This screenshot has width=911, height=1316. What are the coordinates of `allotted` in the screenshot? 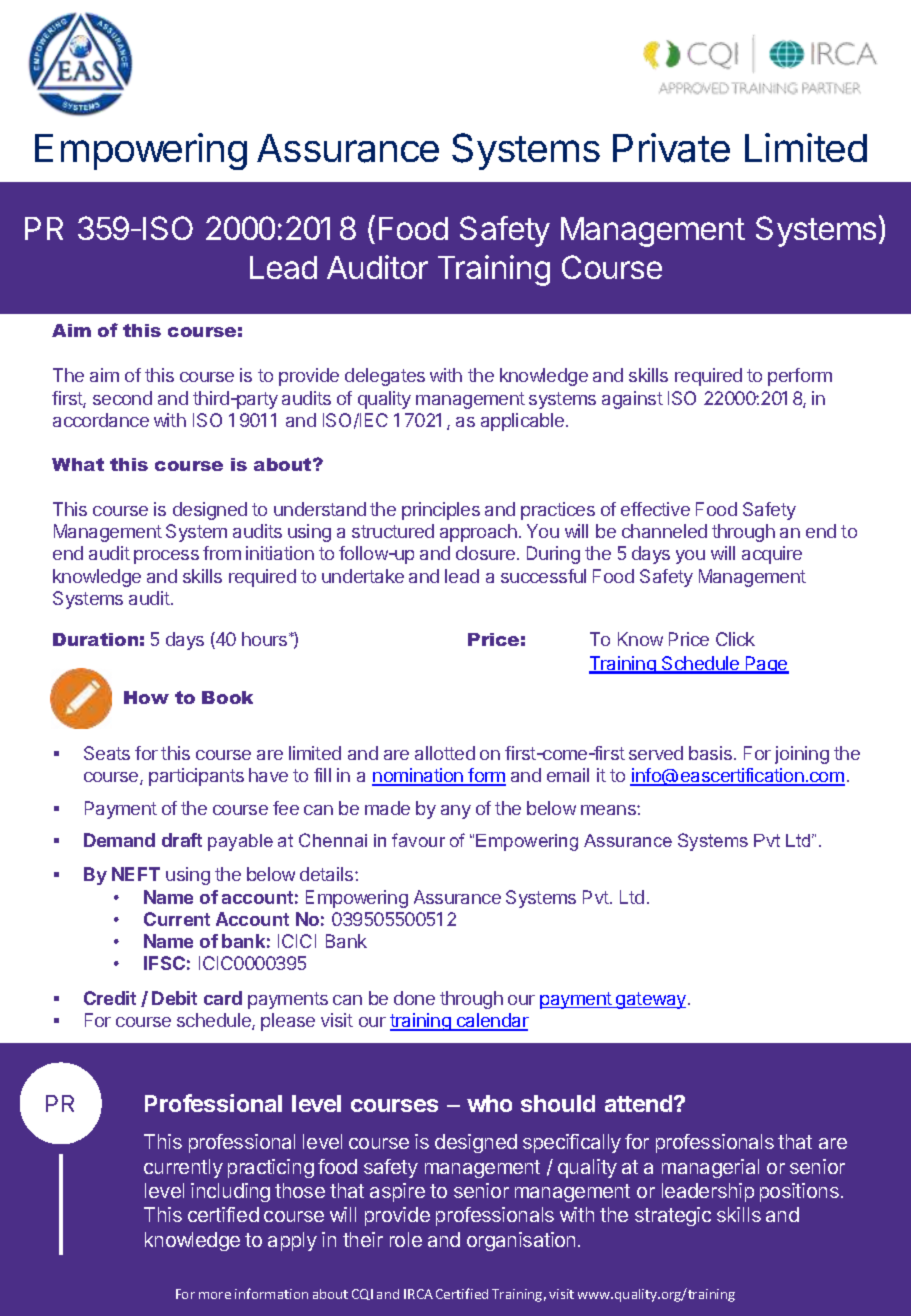 It's located at (445, 753).
